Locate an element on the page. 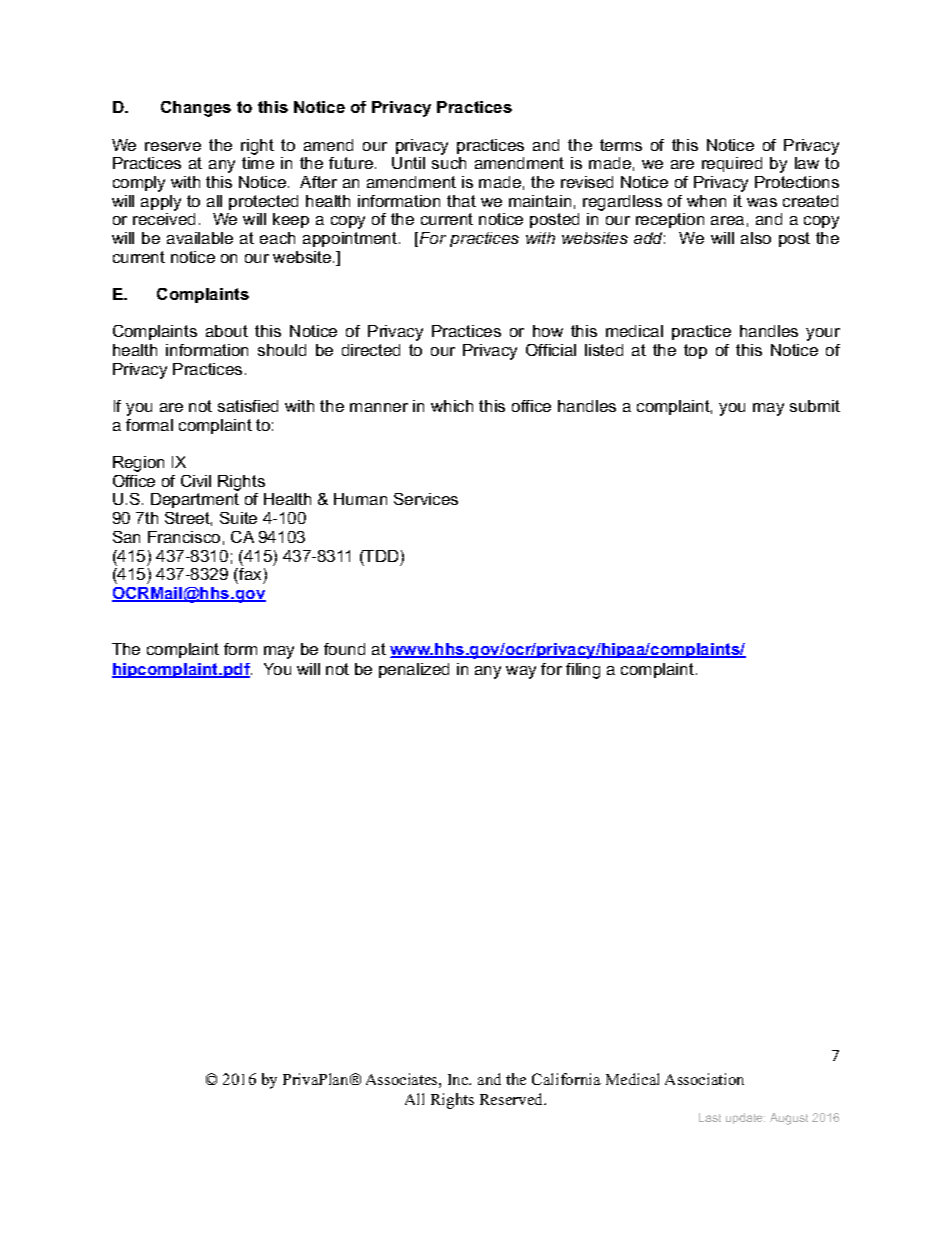 The image size is (952, 1233). Changes is located at coordinates (196, 109).
